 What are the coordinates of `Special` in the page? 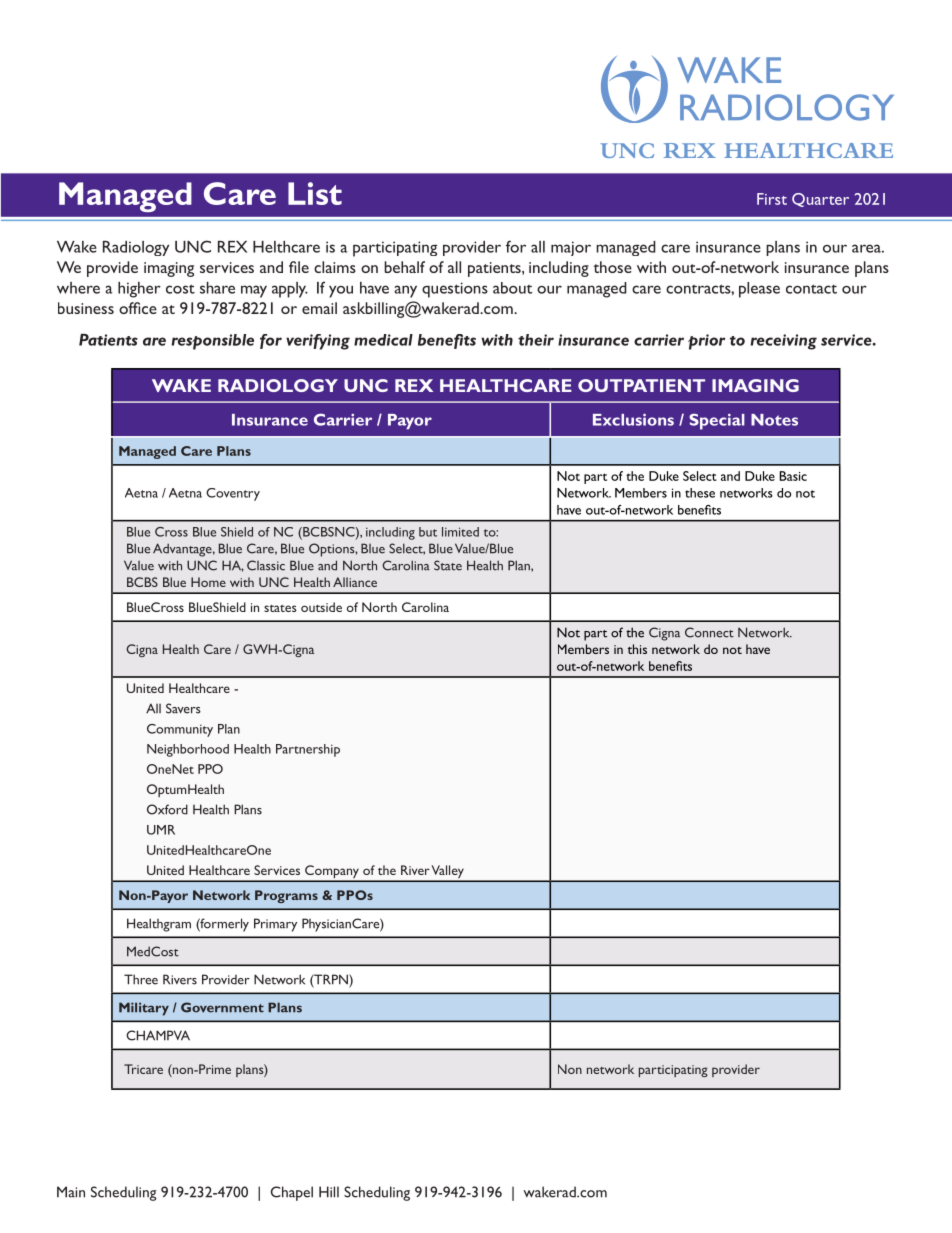 It's located at (717, 422).
